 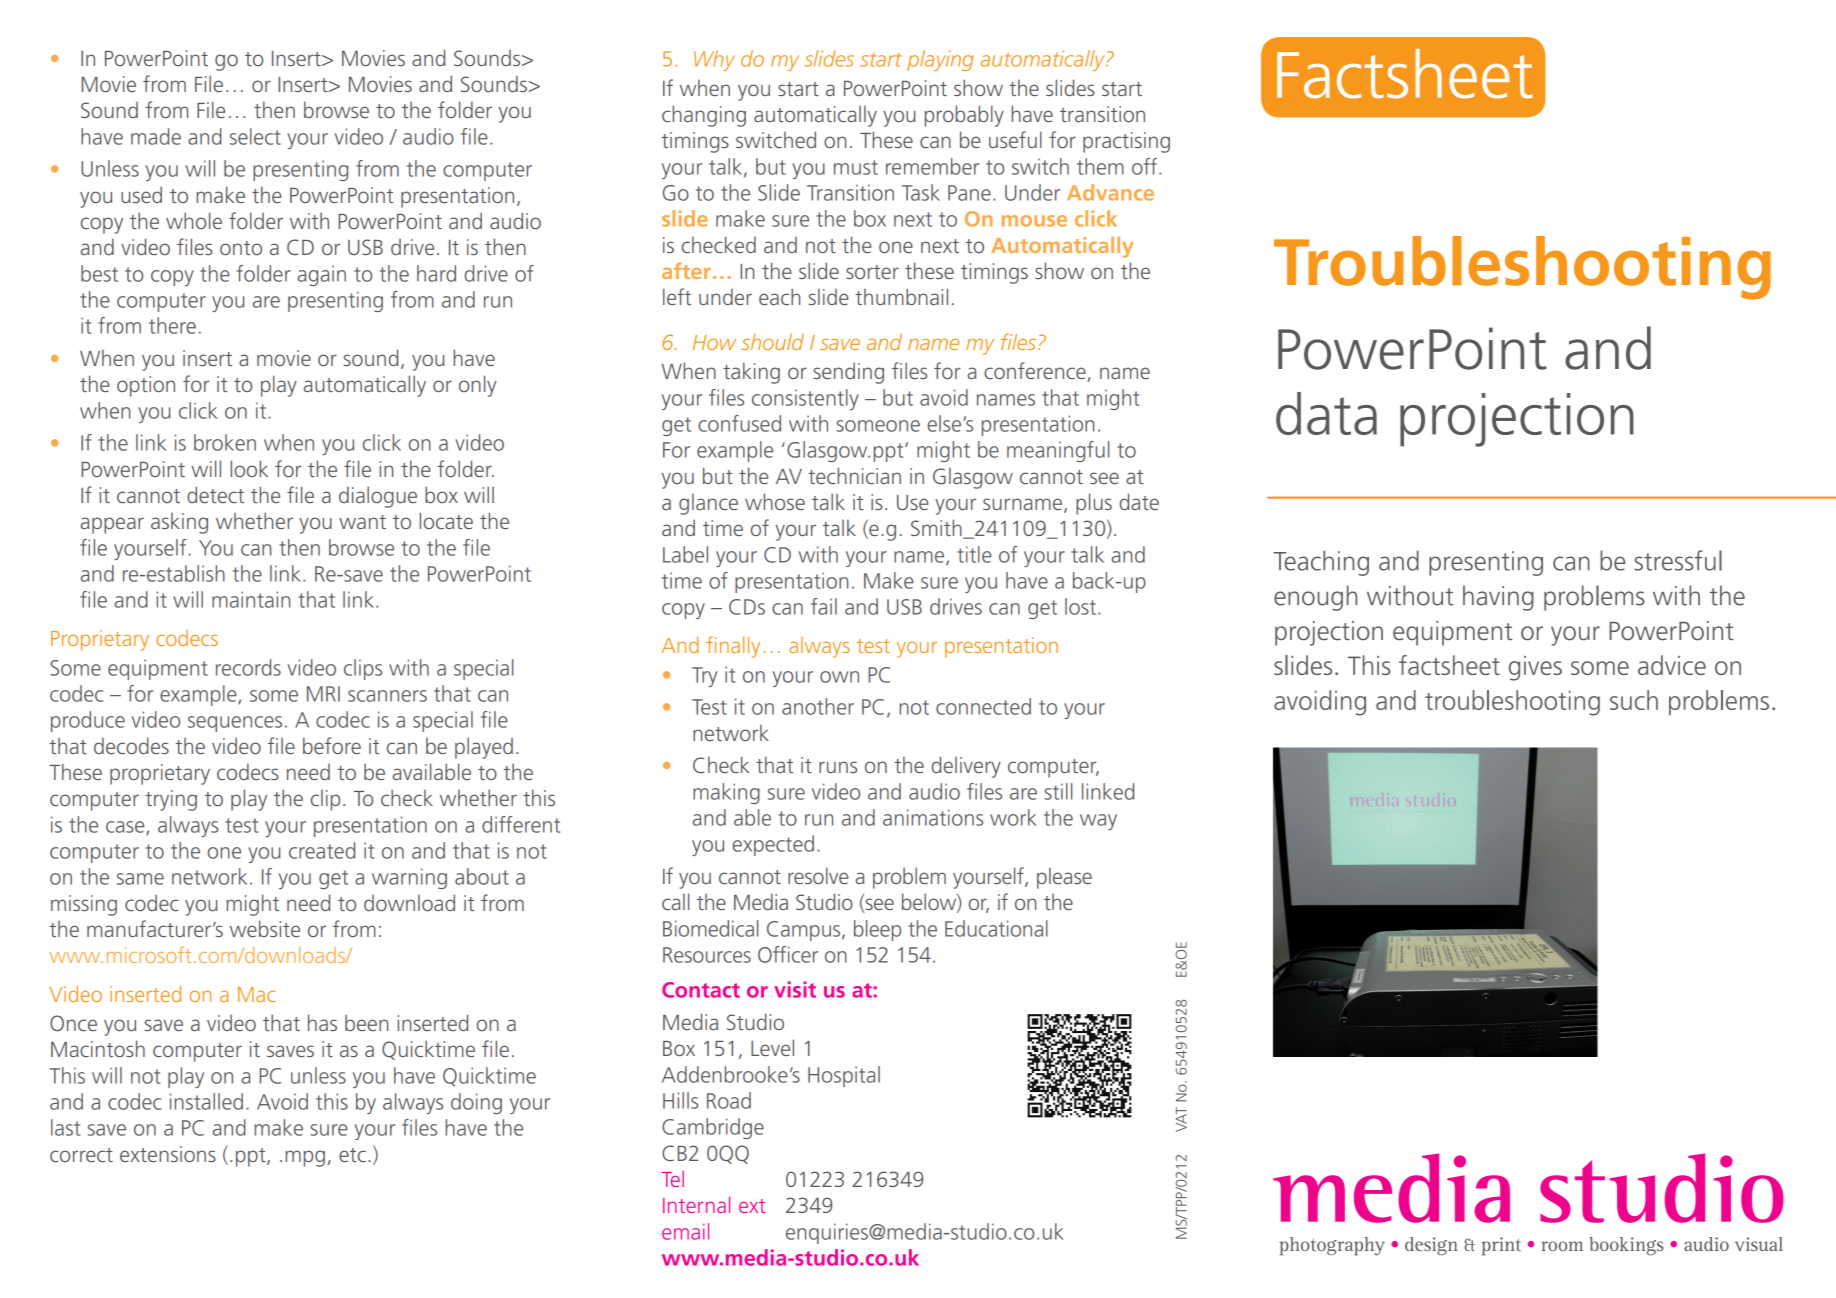 What do you see at coordinates (824, 606) in the document?
I see `fail` at bounding box center [824, 606].
